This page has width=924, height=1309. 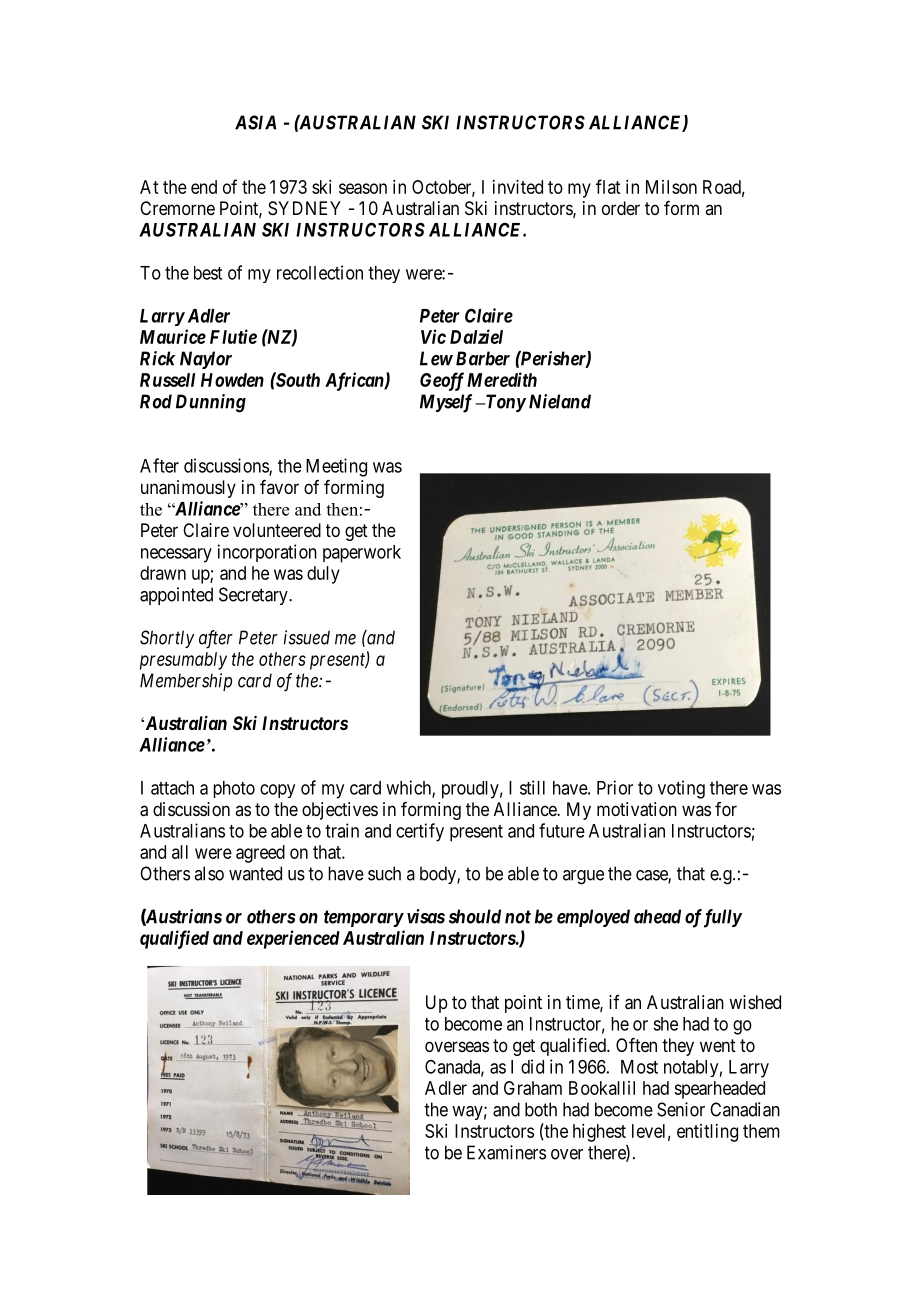 I want to click on paperwork, so click(x=362, y=554).
